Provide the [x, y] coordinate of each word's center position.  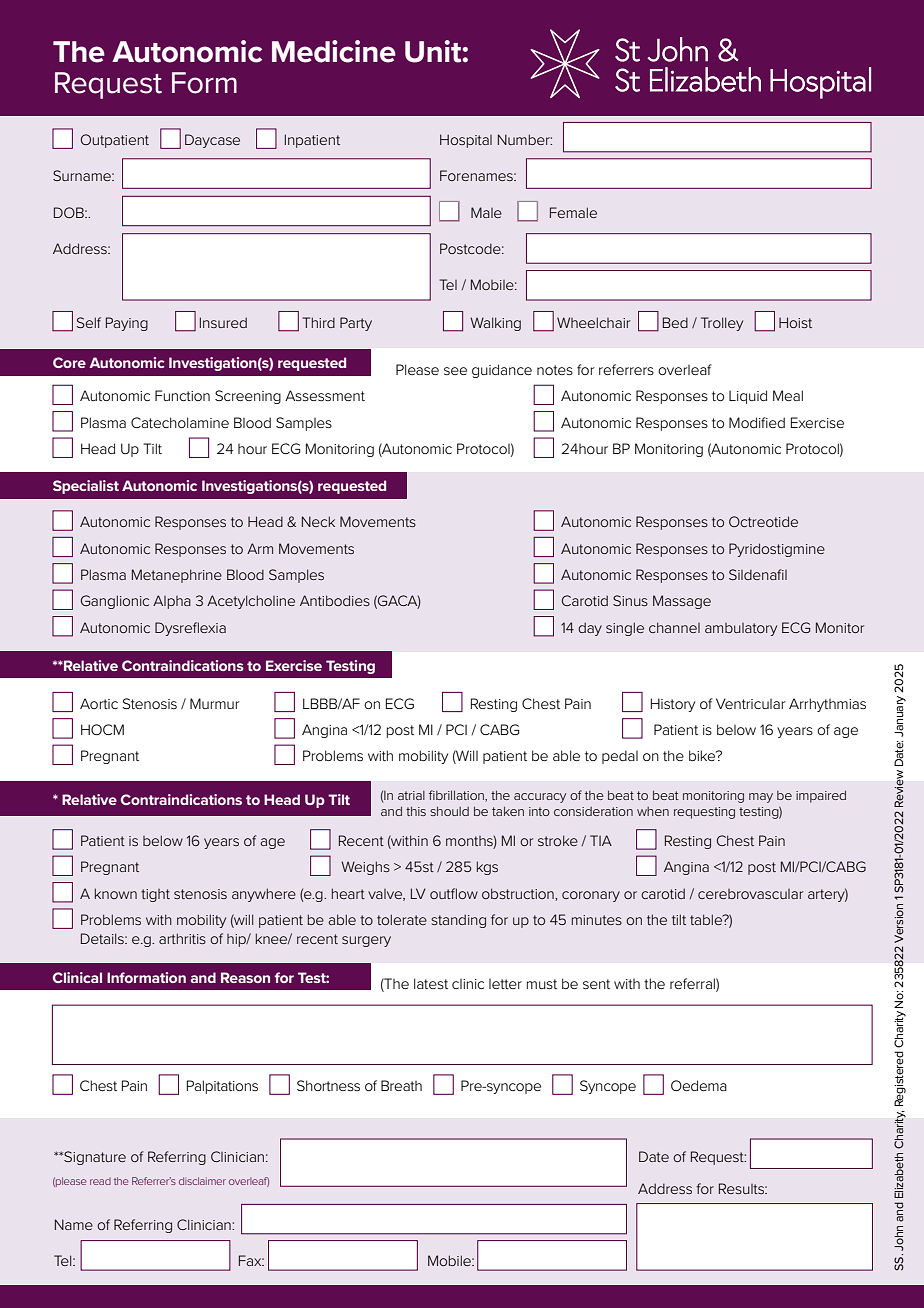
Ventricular [751, 703]
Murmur [215, 703]
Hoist [795, 322]
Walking [495, 324]
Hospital [466, 141]
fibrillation [457, 796]
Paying [127, 324]
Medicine [334, 51]
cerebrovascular [750, 894]
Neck [318, 521]
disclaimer [202, 1181]
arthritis [182, 938]
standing [458, 921]
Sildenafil [758, 574]
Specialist [86, 487]
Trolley [722, 324]
